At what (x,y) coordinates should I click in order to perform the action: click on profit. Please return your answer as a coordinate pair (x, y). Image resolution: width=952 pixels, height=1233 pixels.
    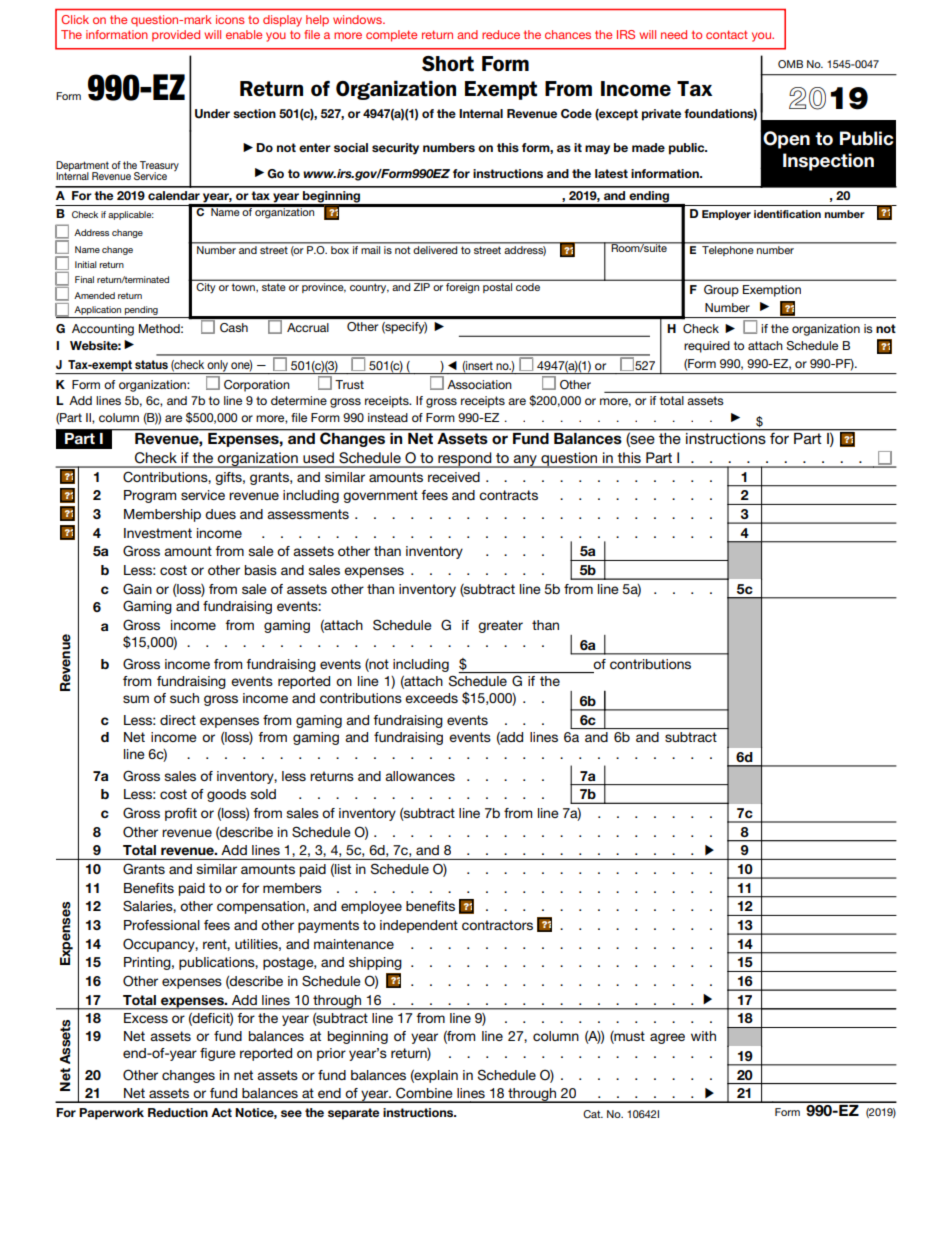
    Looking at the image, I should click on (181, 814).
